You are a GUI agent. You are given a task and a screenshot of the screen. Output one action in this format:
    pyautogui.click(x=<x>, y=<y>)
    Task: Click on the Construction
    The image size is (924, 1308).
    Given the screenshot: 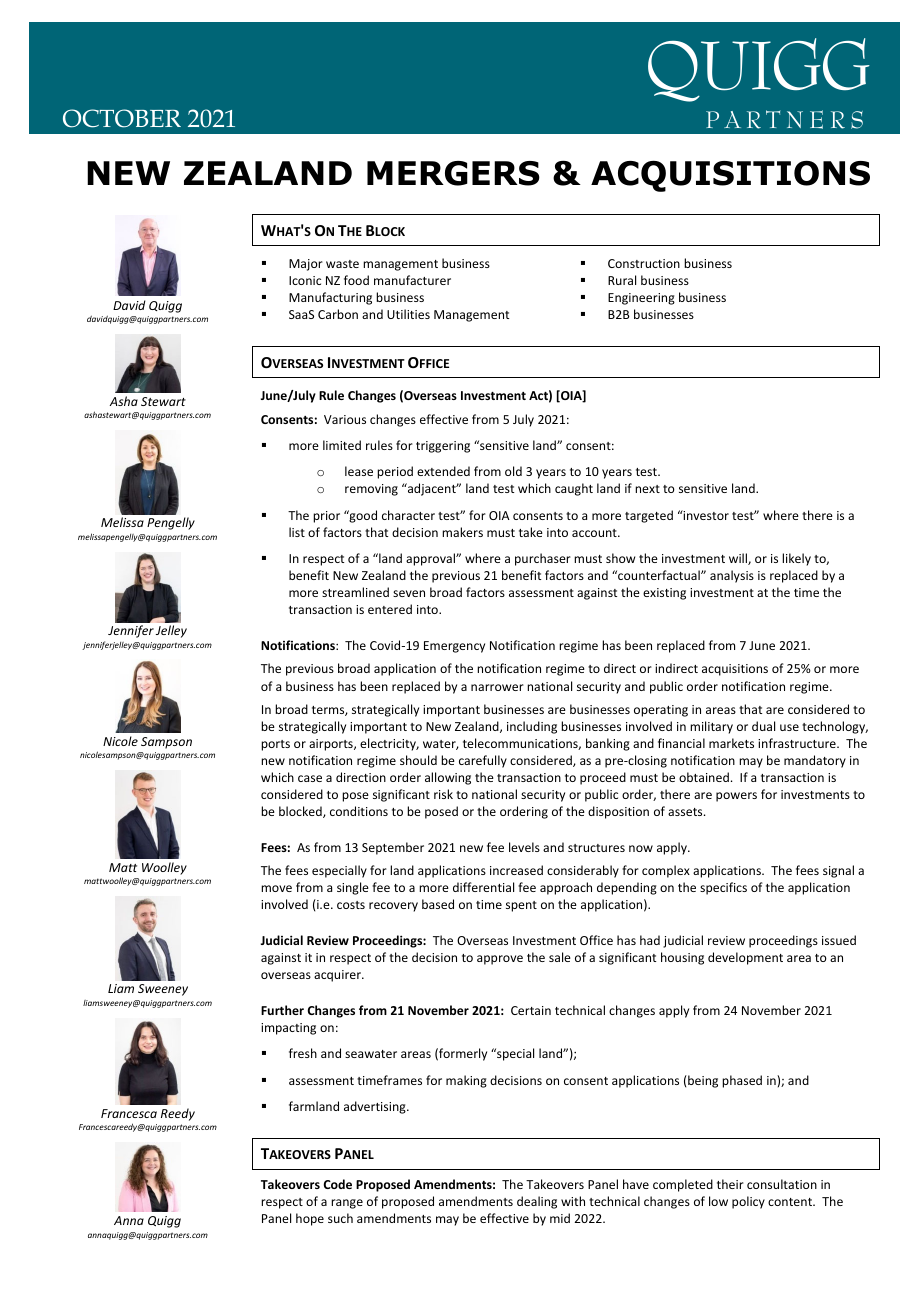 What is the action you would take?
    pyautogui.click(x=644, y=263)
